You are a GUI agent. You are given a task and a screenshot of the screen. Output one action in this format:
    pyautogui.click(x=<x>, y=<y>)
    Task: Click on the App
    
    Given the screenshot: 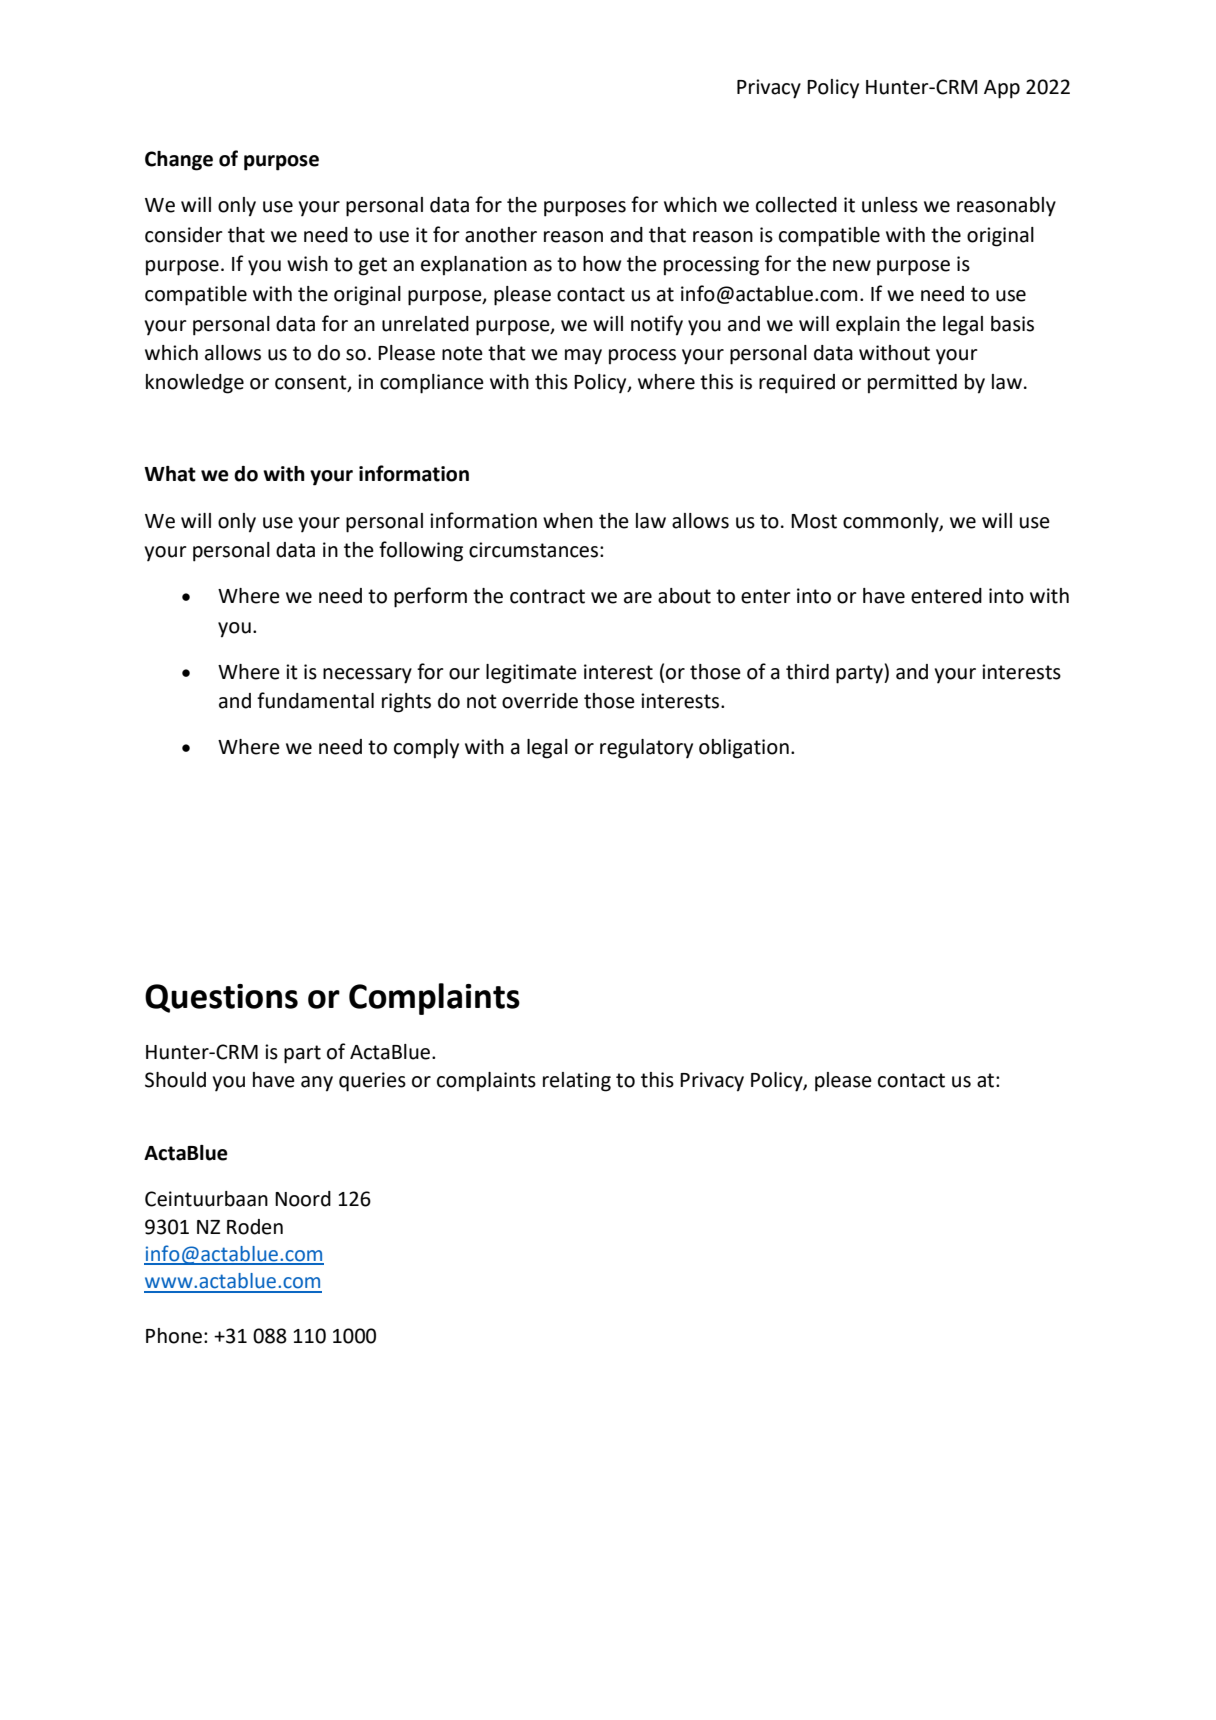 What is the action you would take?
    pyautogui.click(x=1002, y=89)
